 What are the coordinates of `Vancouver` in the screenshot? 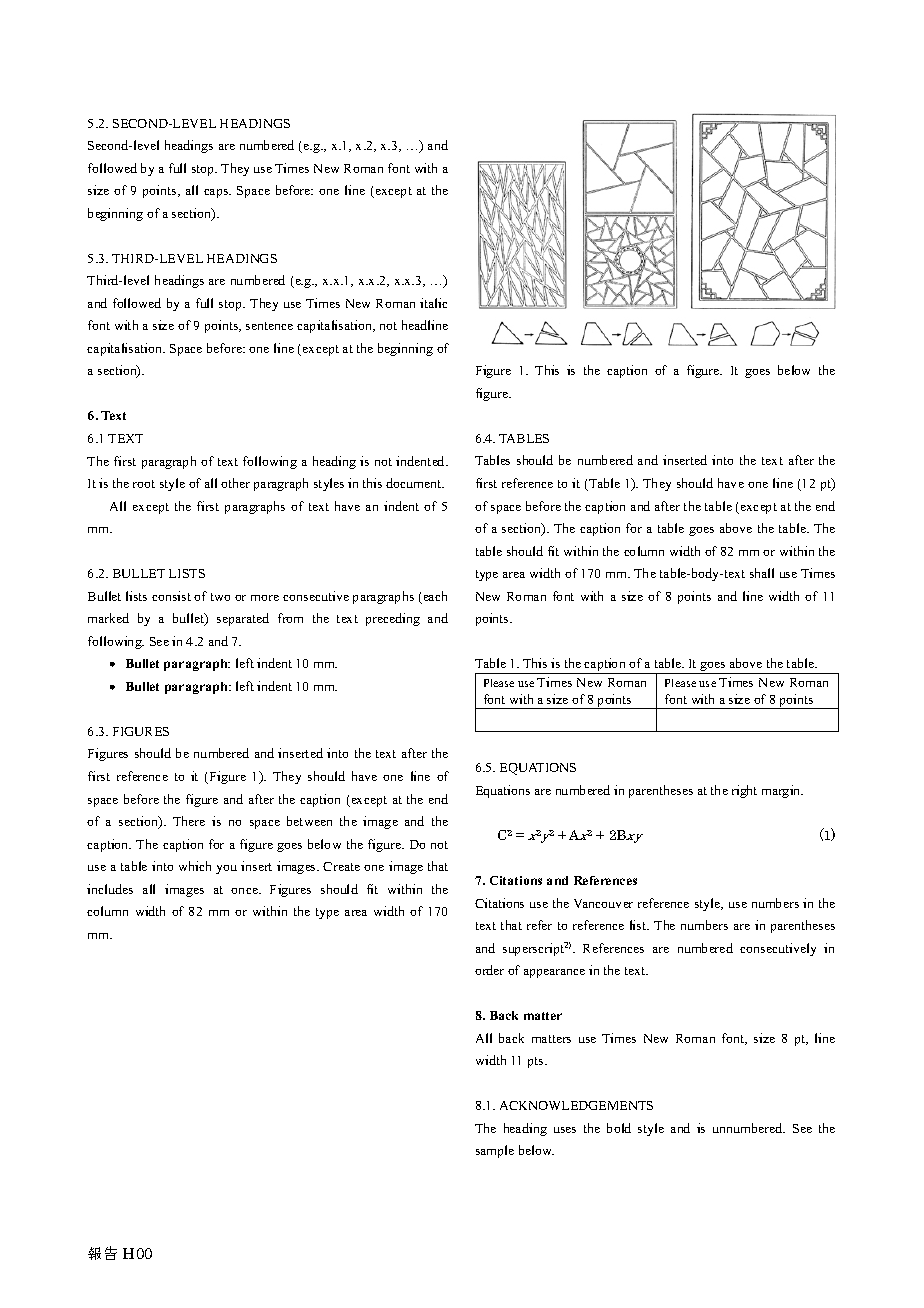 It's located at (603, 903).
